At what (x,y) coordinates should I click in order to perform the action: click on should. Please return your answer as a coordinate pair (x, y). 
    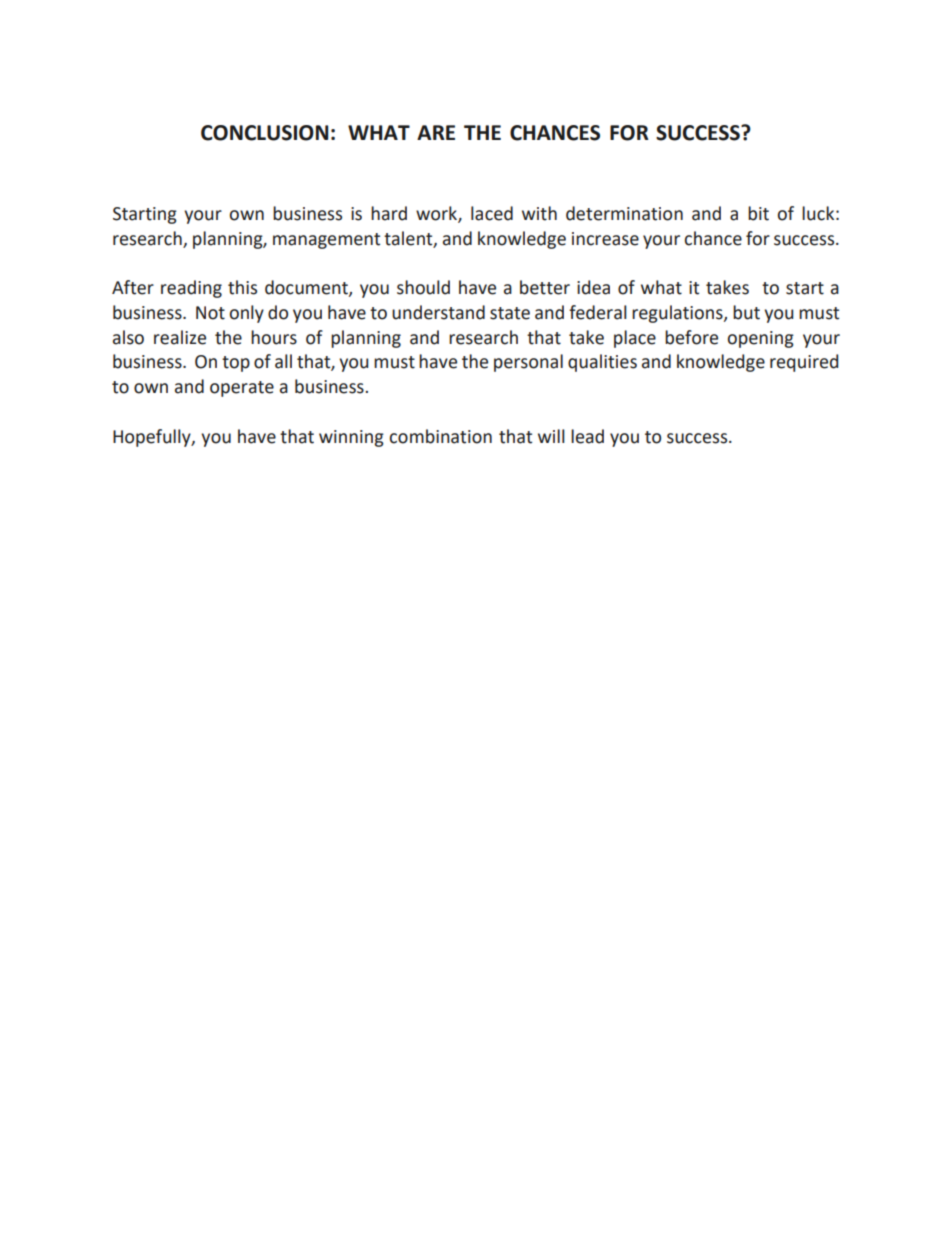
    Looking at the image, I should click on (423, 287).
